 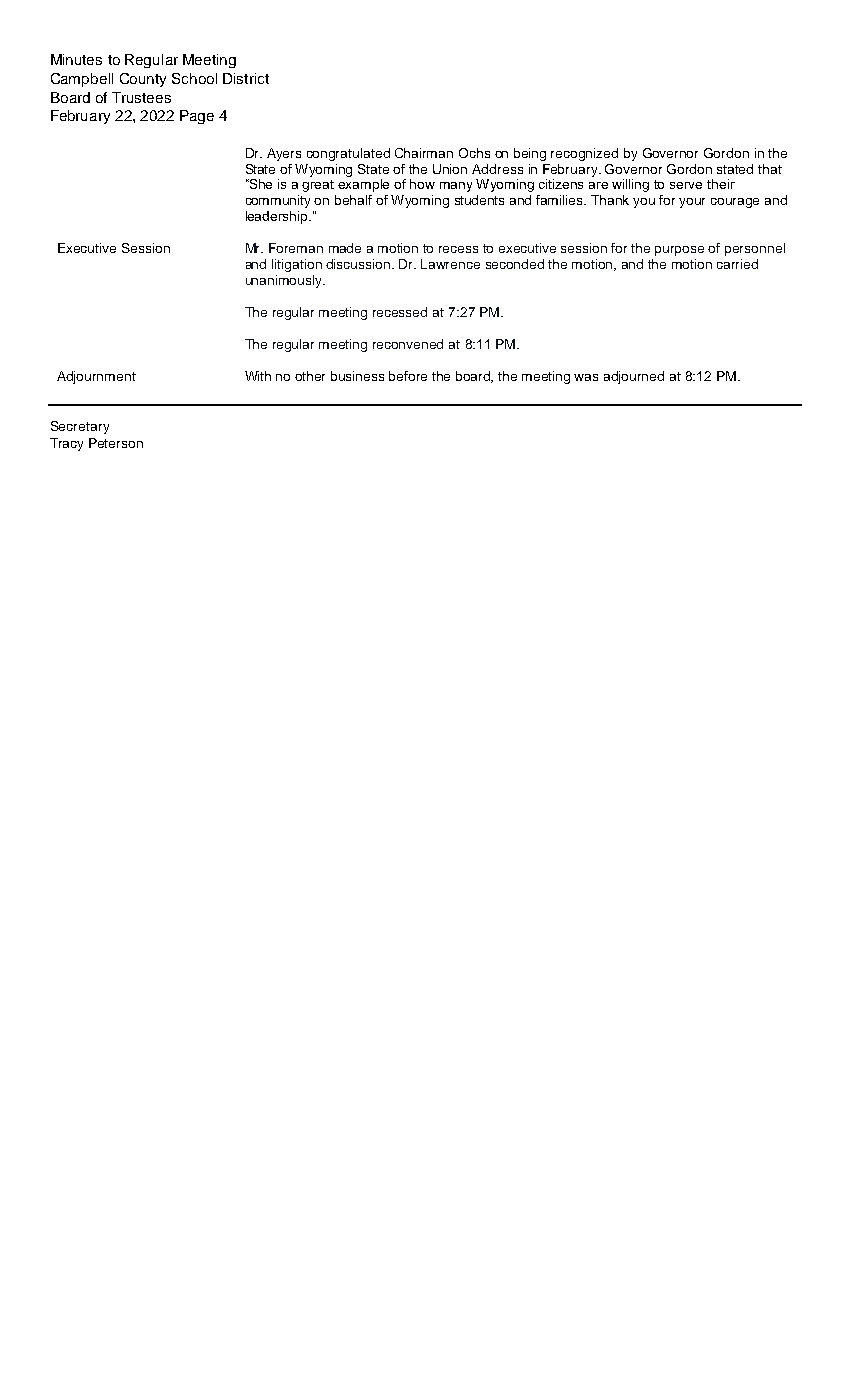 I want to click on Lawrence, so click(x=450, y=264).
